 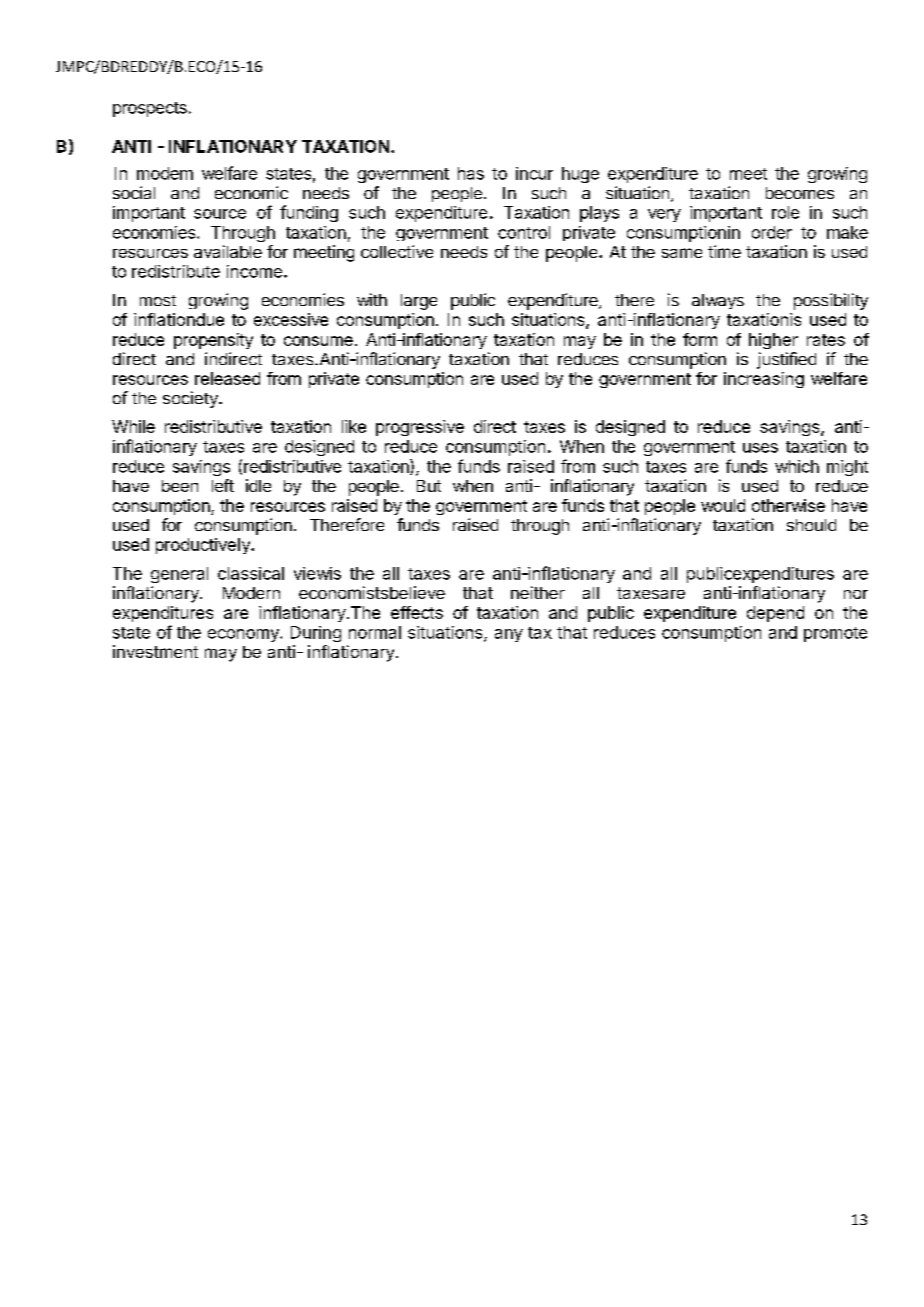 What do you see at coordinates (800, 193) in the image?
I see `becomes` at bounding box center [800, 193].
